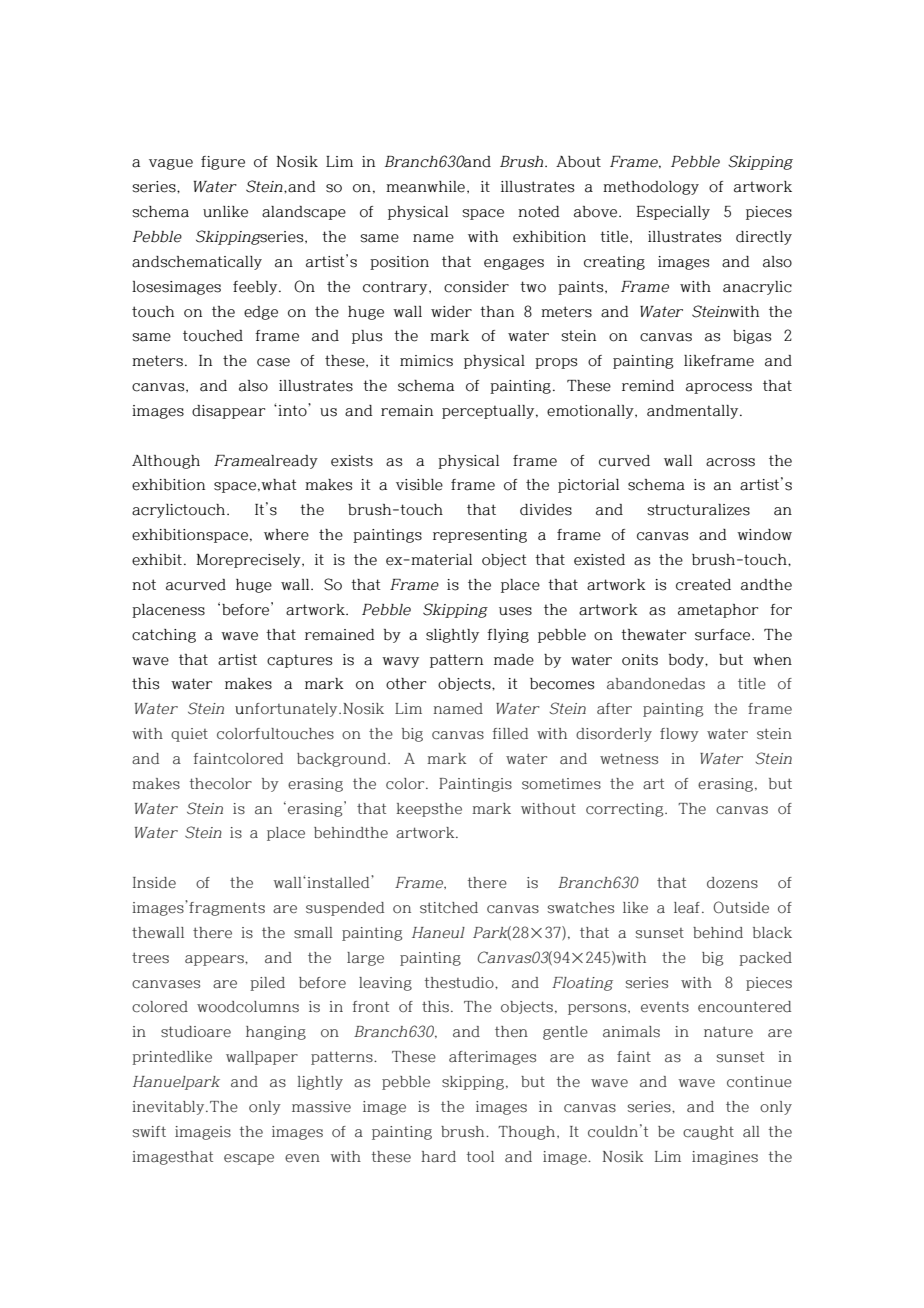  Describe the element at coordinates (425, 187) in the document. I see `meanwhile` at that location.
